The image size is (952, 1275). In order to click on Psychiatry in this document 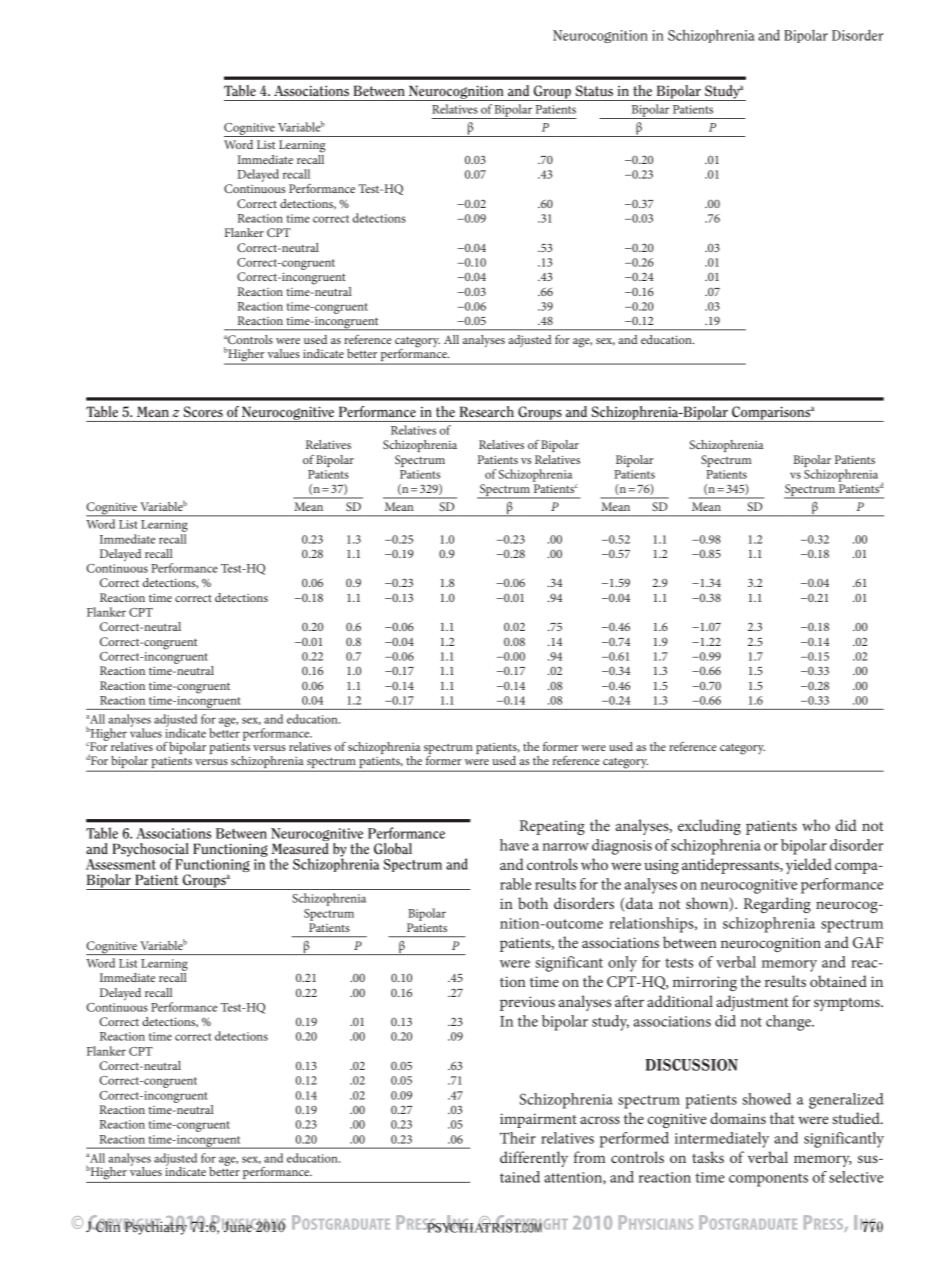, I will do `click(155, 1227)`.
